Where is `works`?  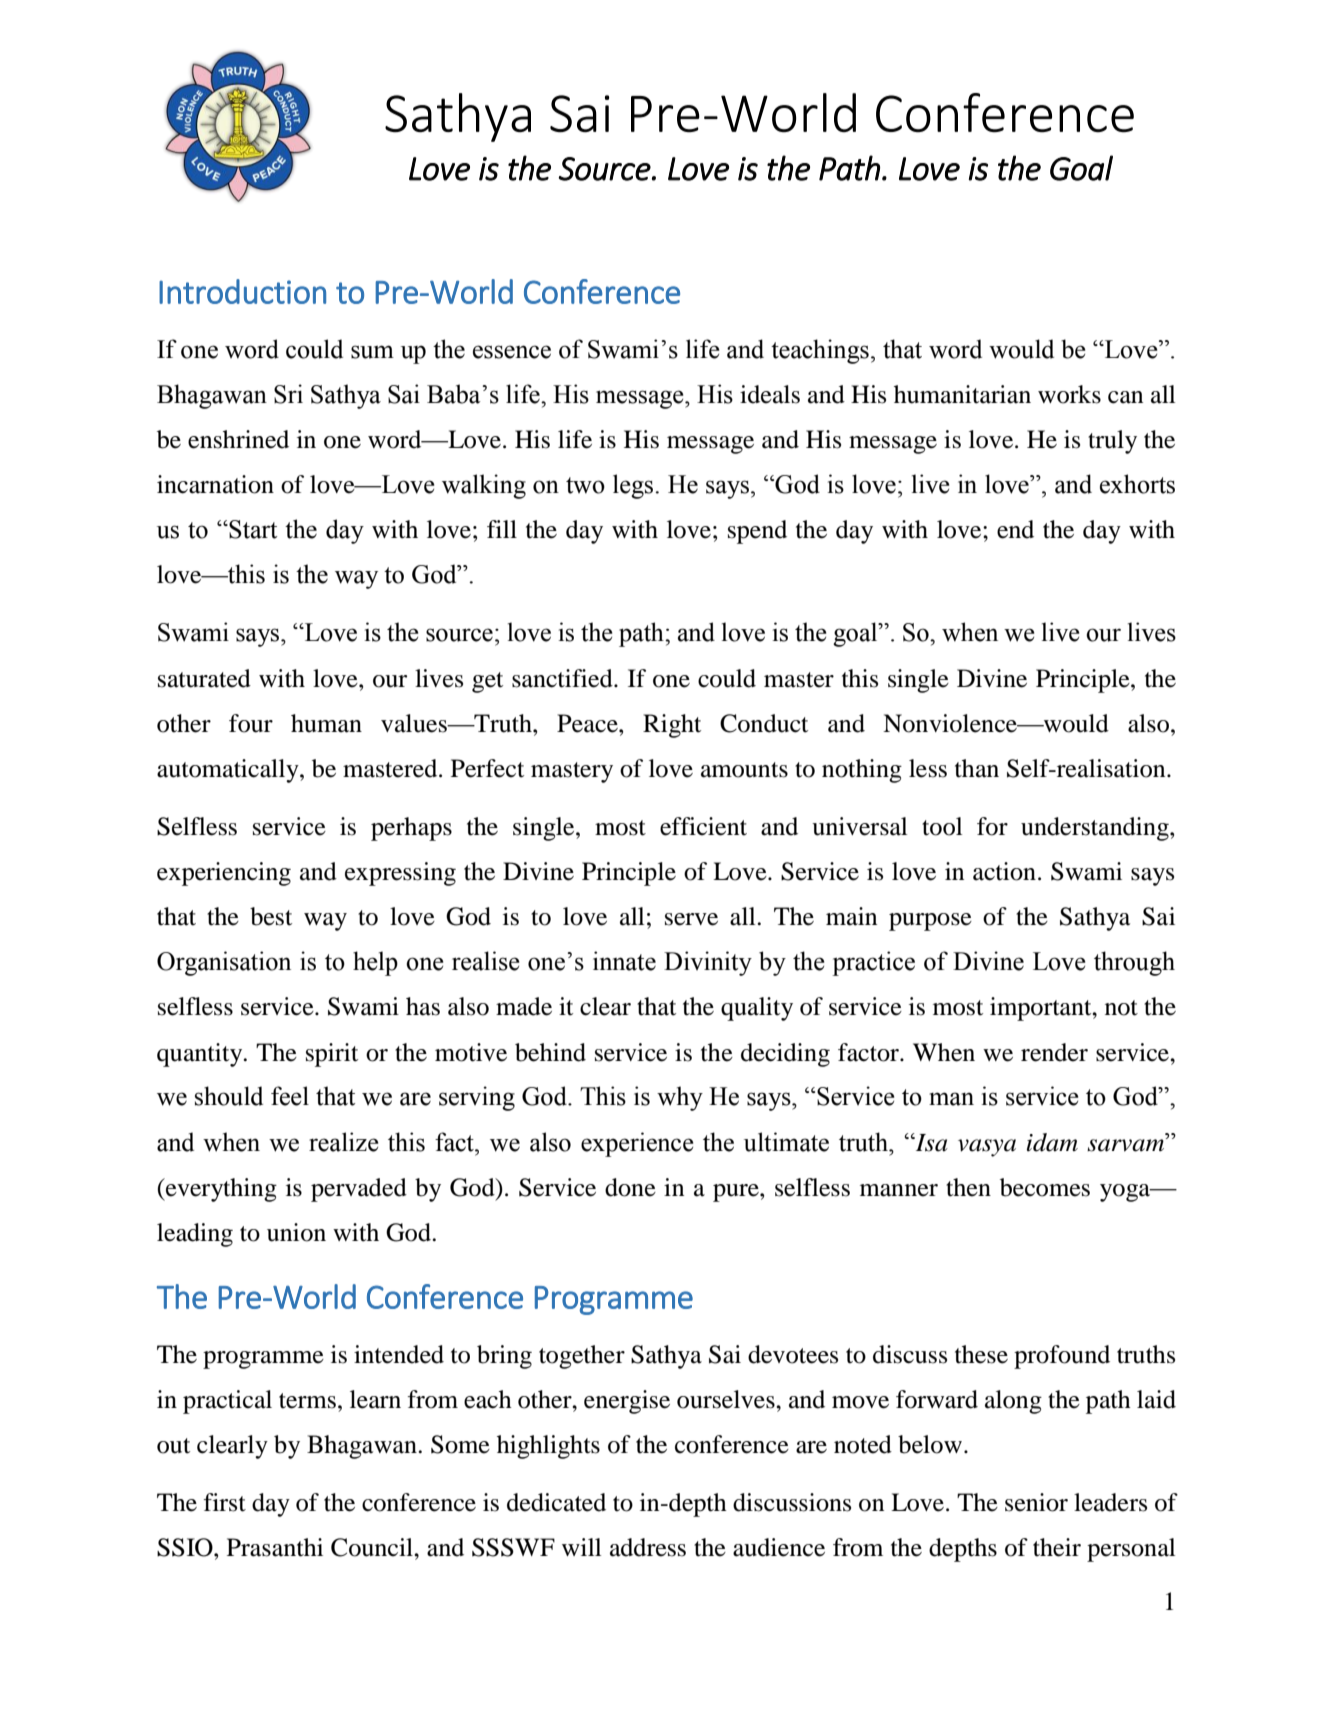 works is located at coordinates (1069, 394).
